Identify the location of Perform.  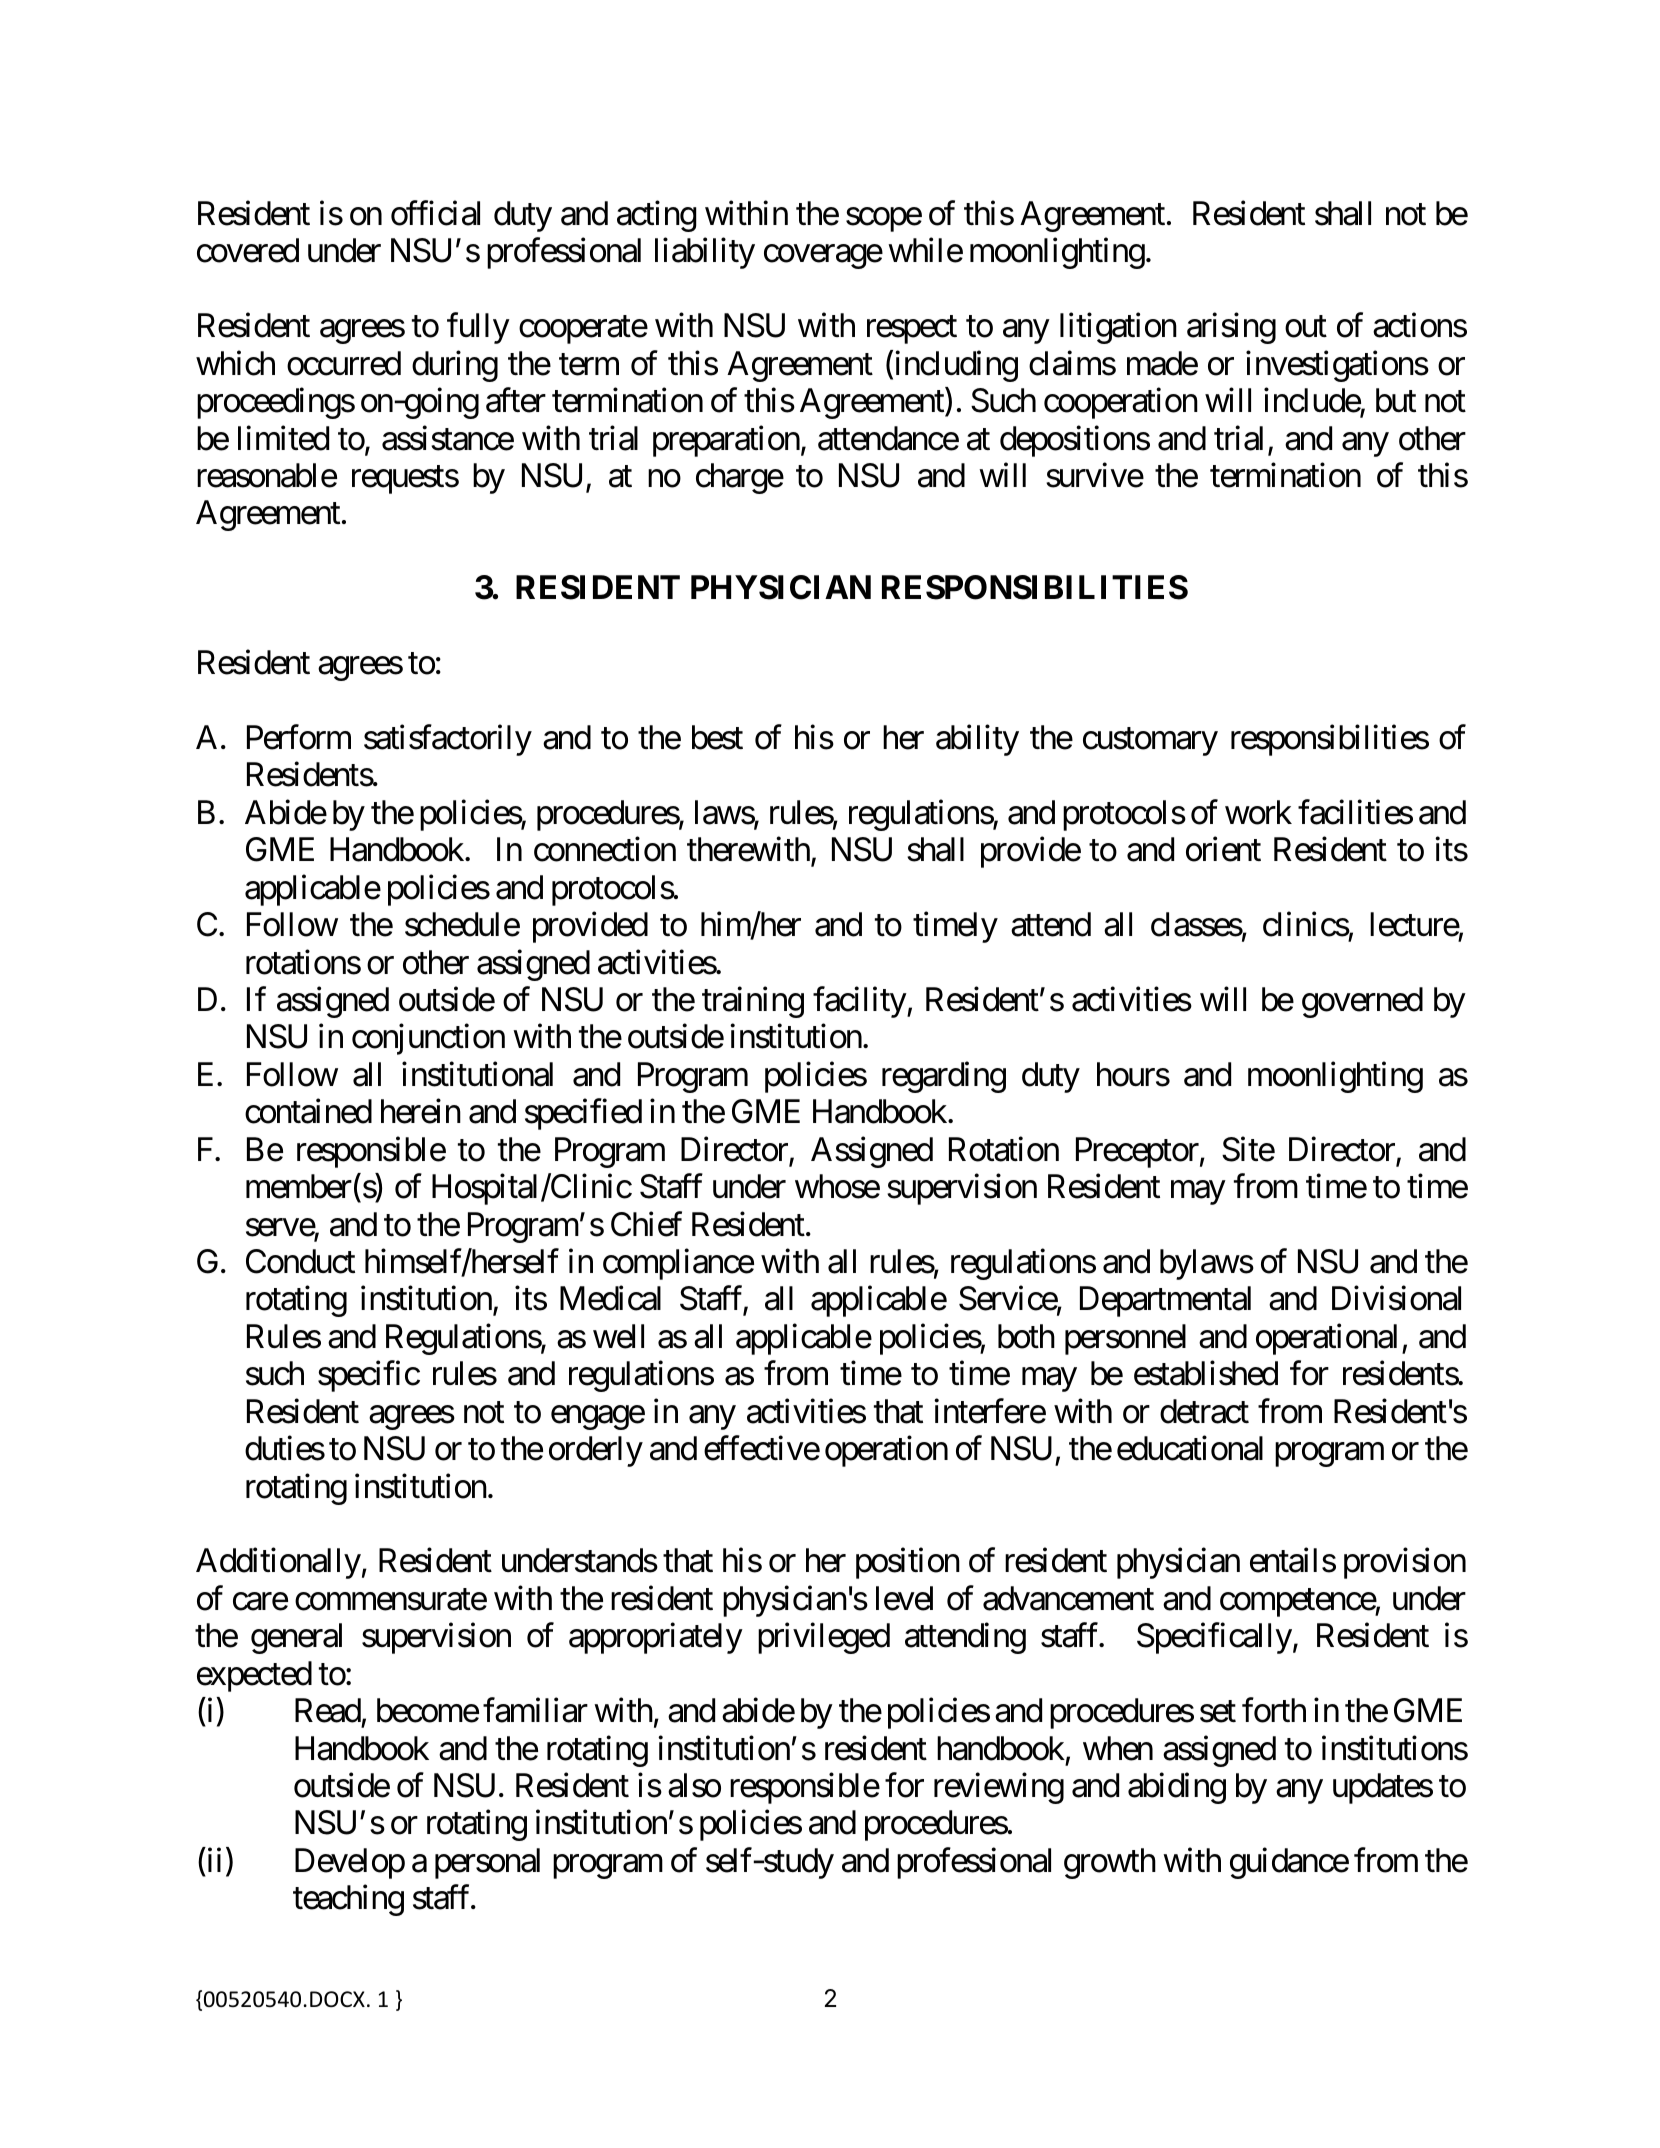
(299, 737).
